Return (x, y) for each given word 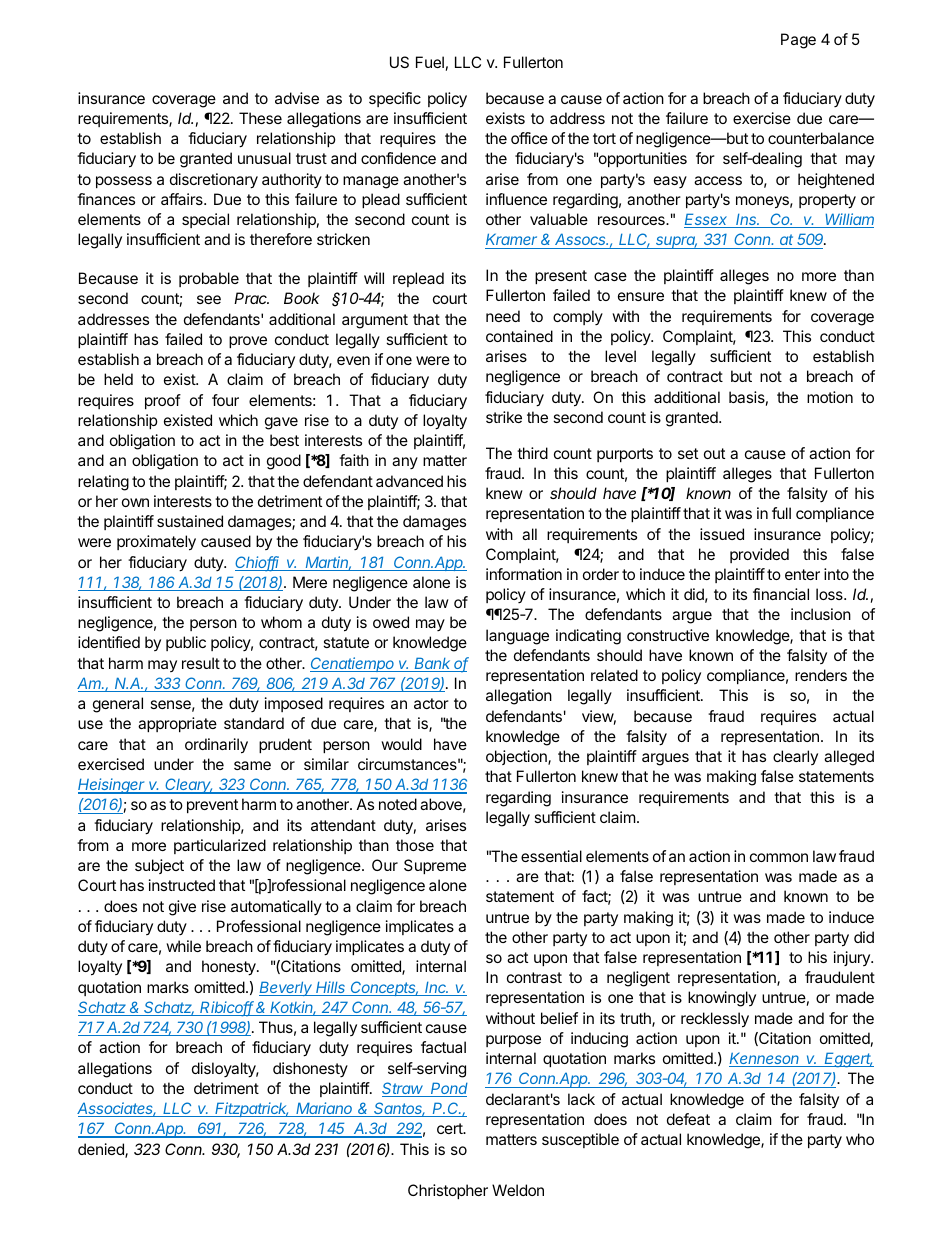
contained (519, 336)
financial (781, 594)
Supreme (435, 866)
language (517, 637)
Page (798, 41)
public (186, 643)
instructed (182, 885)
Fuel (430, 62)
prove (248, 342)
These (260, 118)
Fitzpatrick (252, 1109)
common (779, 857)
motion (830, 397)
